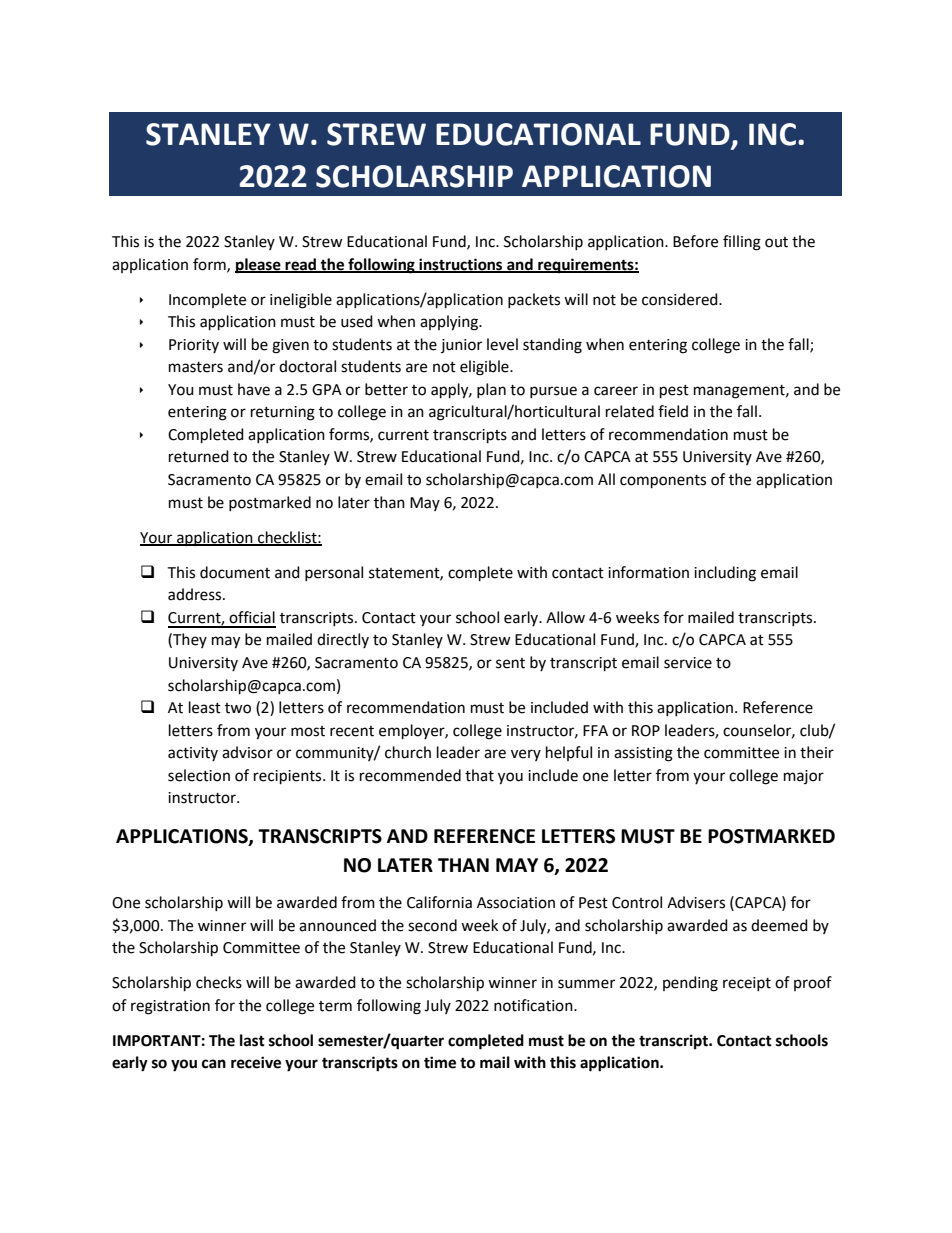 This image has width=952, height=1233. Describe the element at coordinates (199, 456) in the image. I see `returned` at that location.
